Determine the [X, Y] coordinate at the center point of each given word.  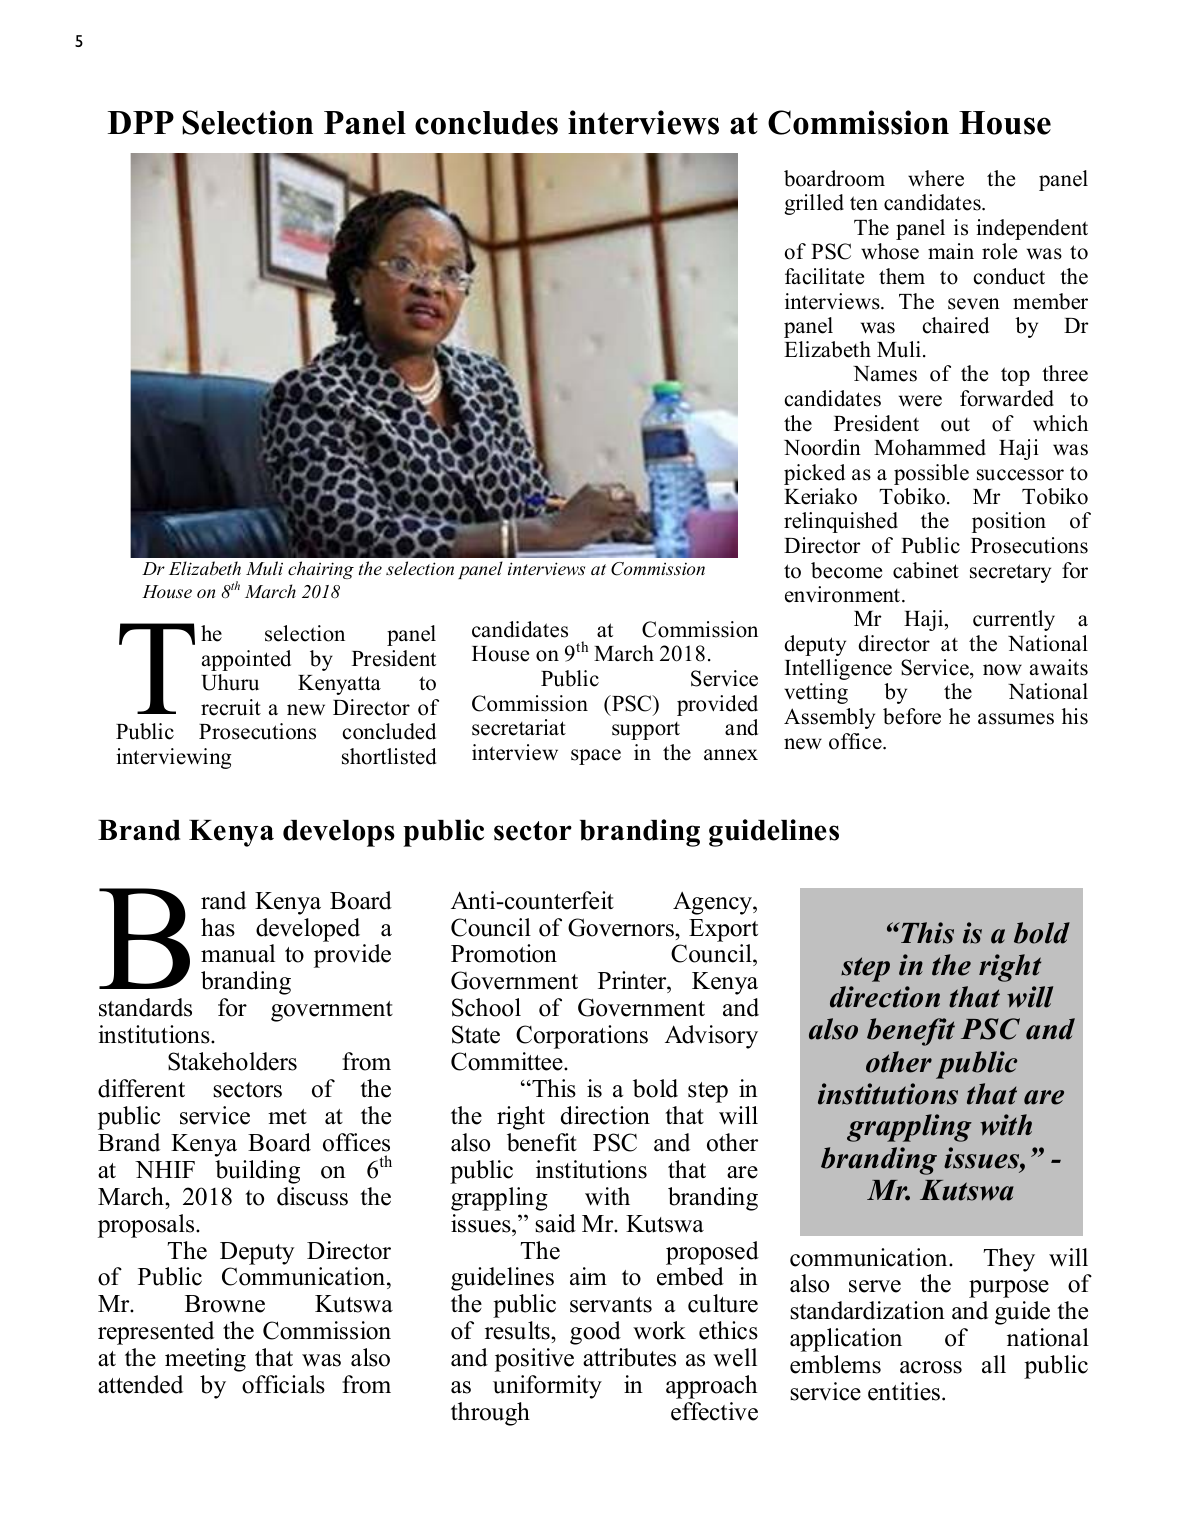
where [936, 178]
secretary [1010, 573]
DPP [141, 122]
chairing [321, 570]
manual [238, 953]
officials [283, 1384]
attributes [629, 1357]
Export [723, 930]
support [646, 731]
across [931, 1367]
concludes [486, 123]
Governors [622, 927]
